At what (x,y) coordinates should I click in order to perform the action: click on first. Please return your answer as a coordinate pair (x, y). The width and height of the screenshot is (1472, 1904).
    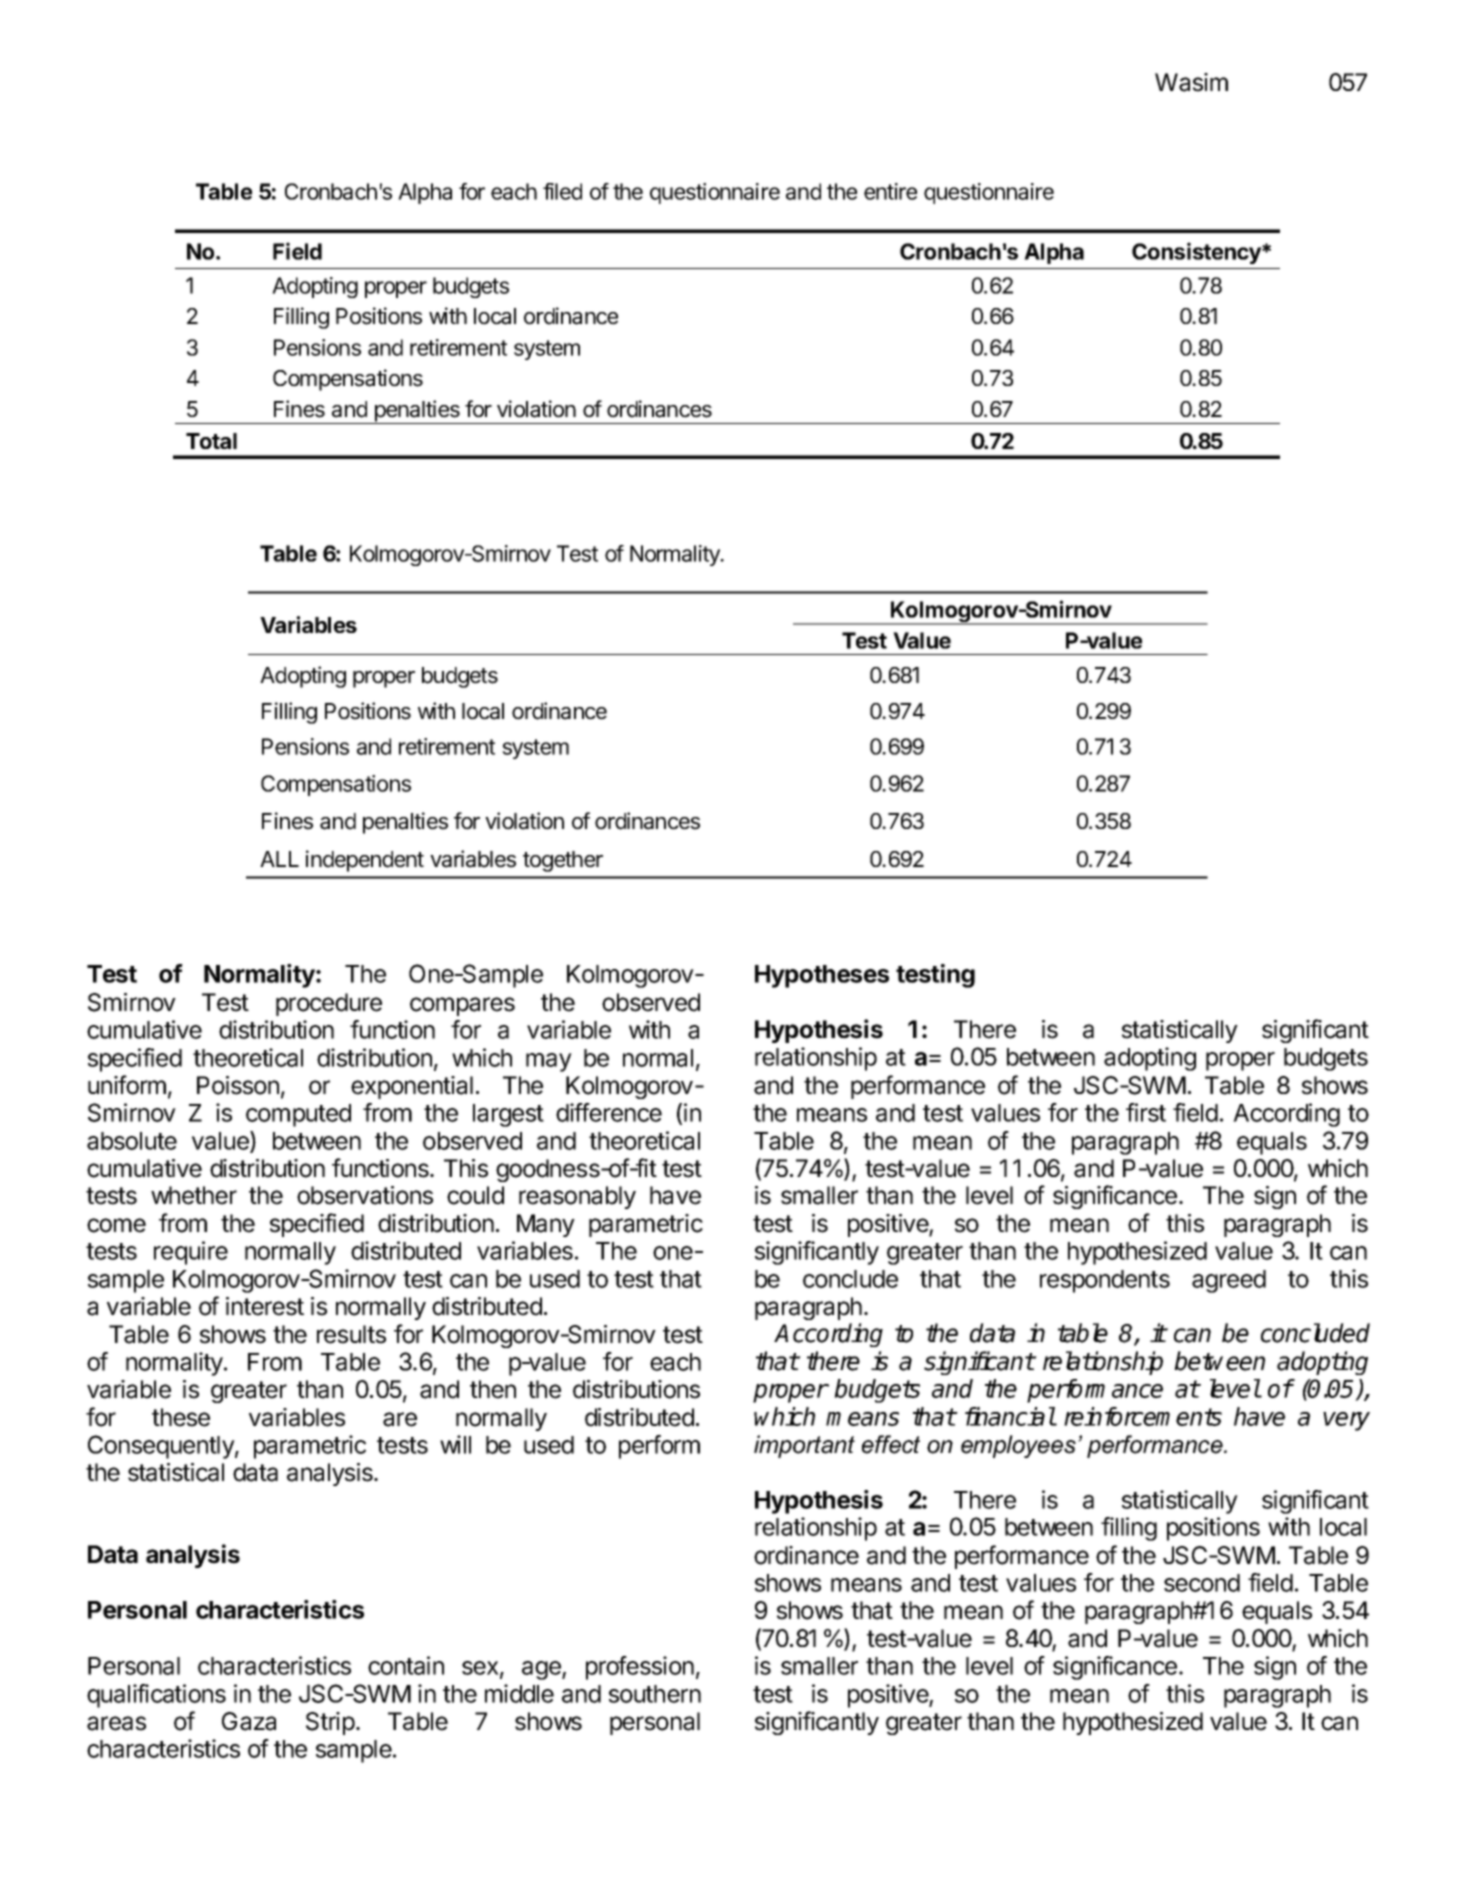
    Looking at the image, I should click on (1146, 1112).
